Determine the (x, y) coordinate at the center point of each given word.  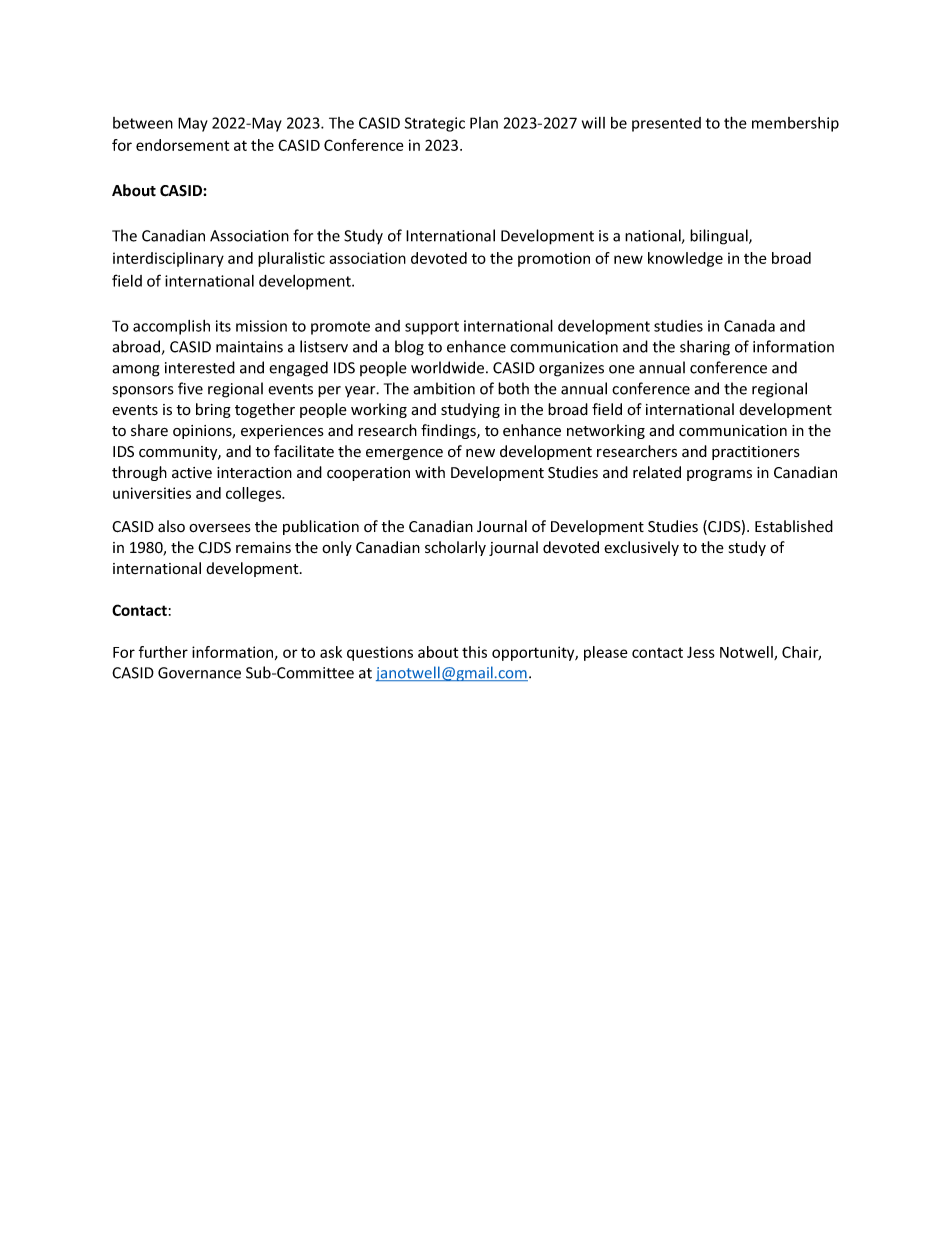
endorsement (182, 145)
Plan (484, 123)
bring (213, 410)
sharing (705, 348)
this (474, 652)
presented (666, 124)
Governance (199, 673)
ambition (444, 388)
